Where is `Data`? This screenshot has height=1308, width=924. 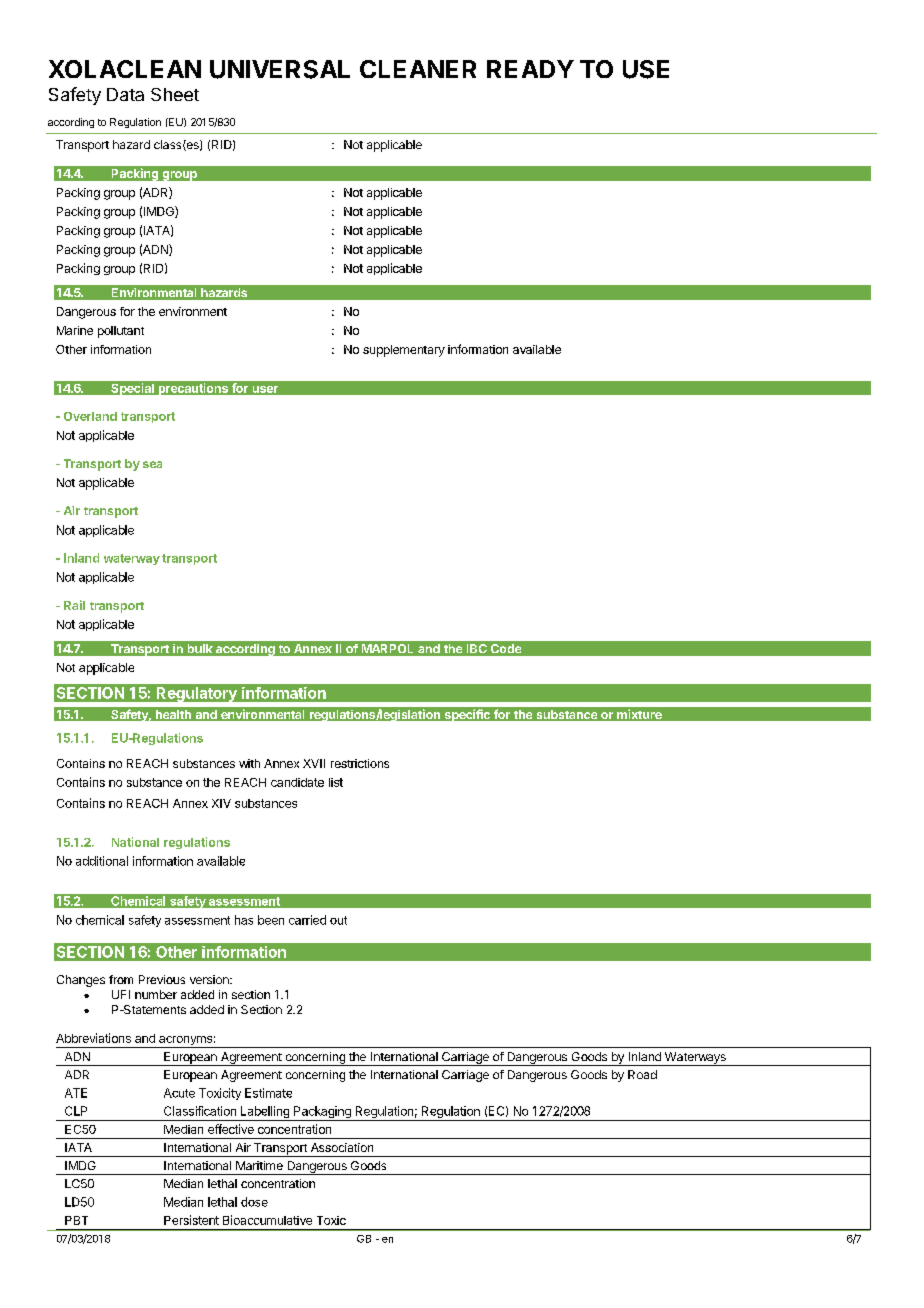
Data is located at coordinates (125, 94).
